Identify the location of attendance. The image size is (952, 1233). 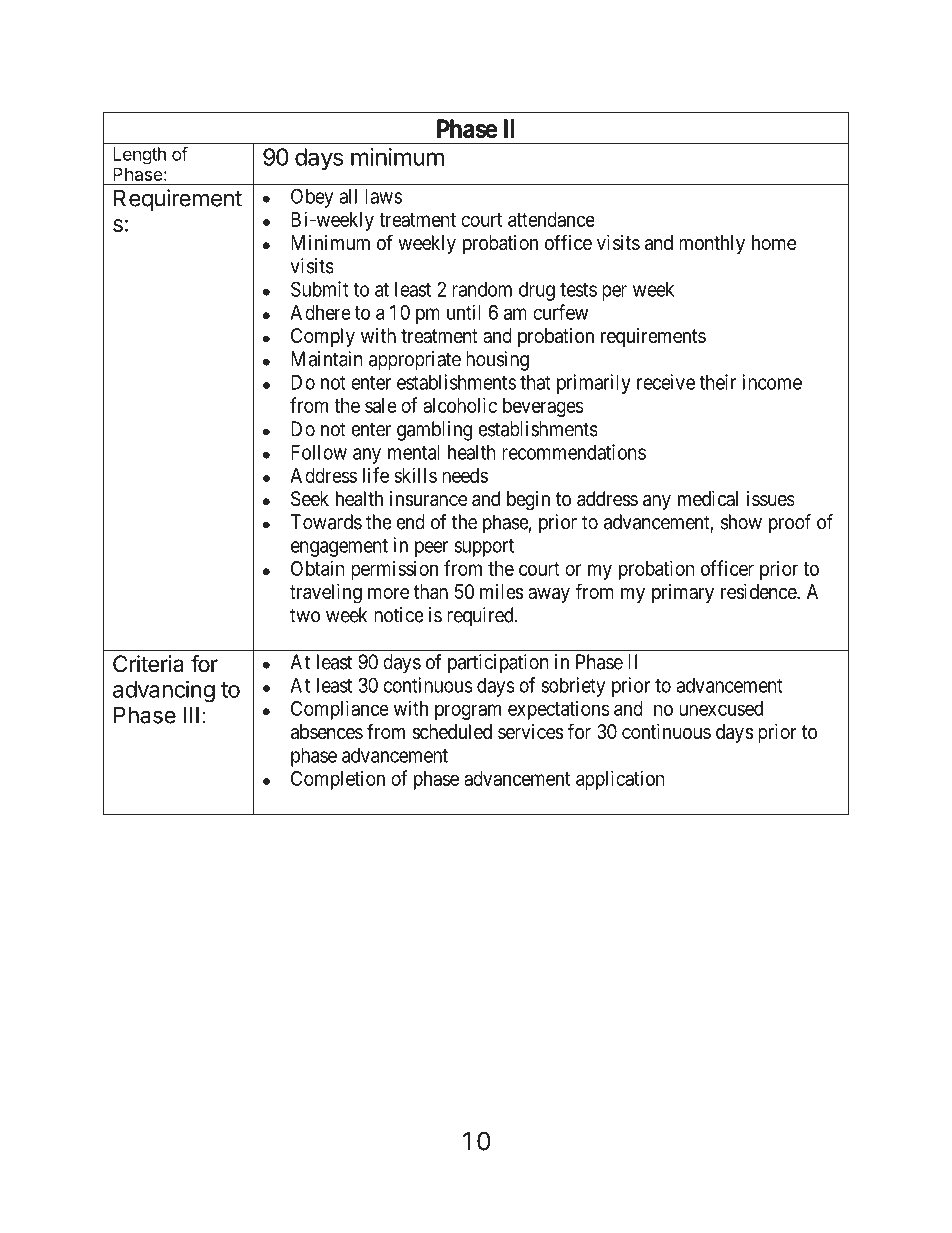
(551, 219).
